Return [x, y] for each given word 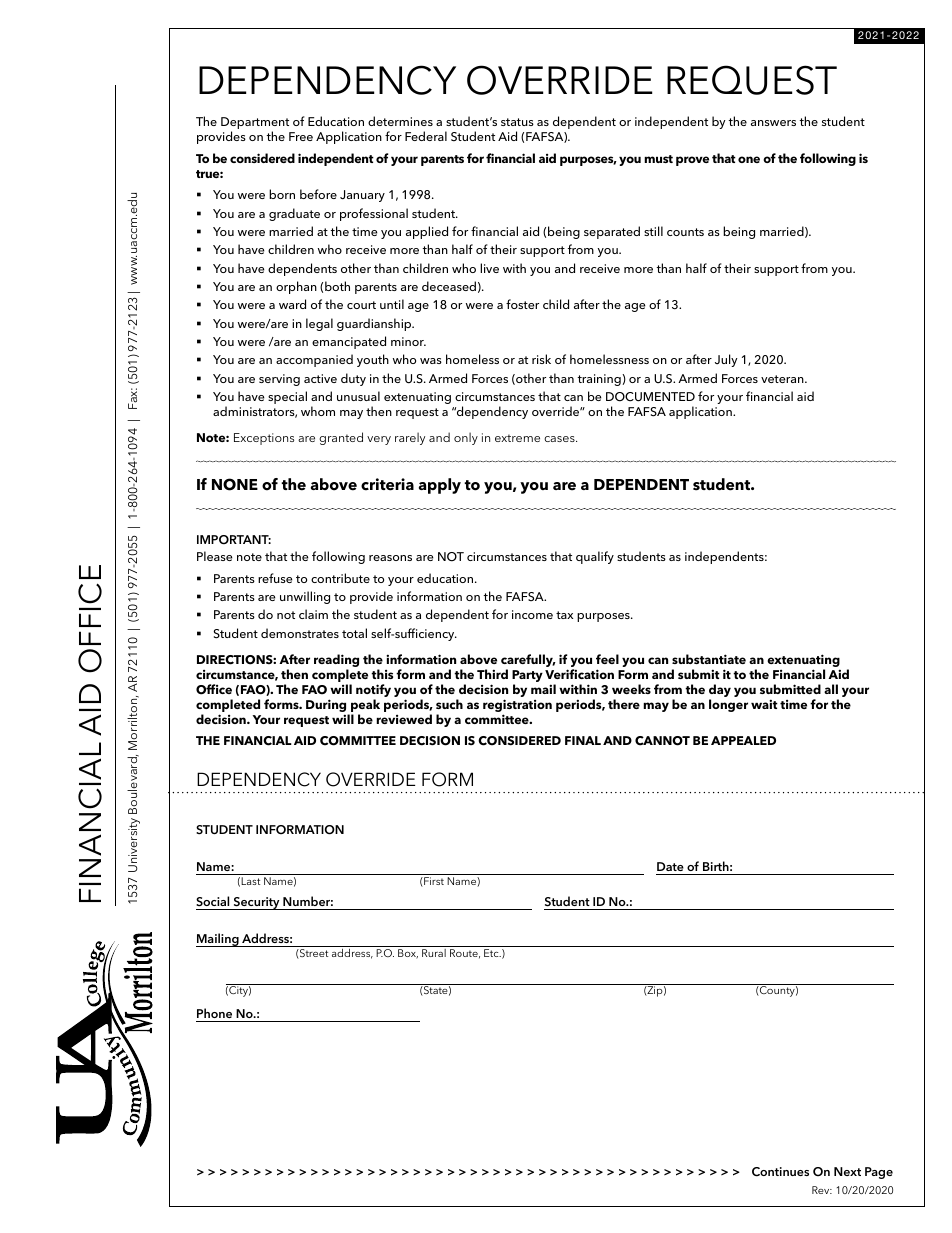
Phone [214, 1013]
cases [560, 439]
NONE [235, 484]
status [517, 122]
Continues [780, 1172]
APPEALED [743, 740]
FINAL [583, 740]
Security [256, 903]
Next [847, 1171]
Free [301, 136]
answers [773, 123]
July [726, 360]
